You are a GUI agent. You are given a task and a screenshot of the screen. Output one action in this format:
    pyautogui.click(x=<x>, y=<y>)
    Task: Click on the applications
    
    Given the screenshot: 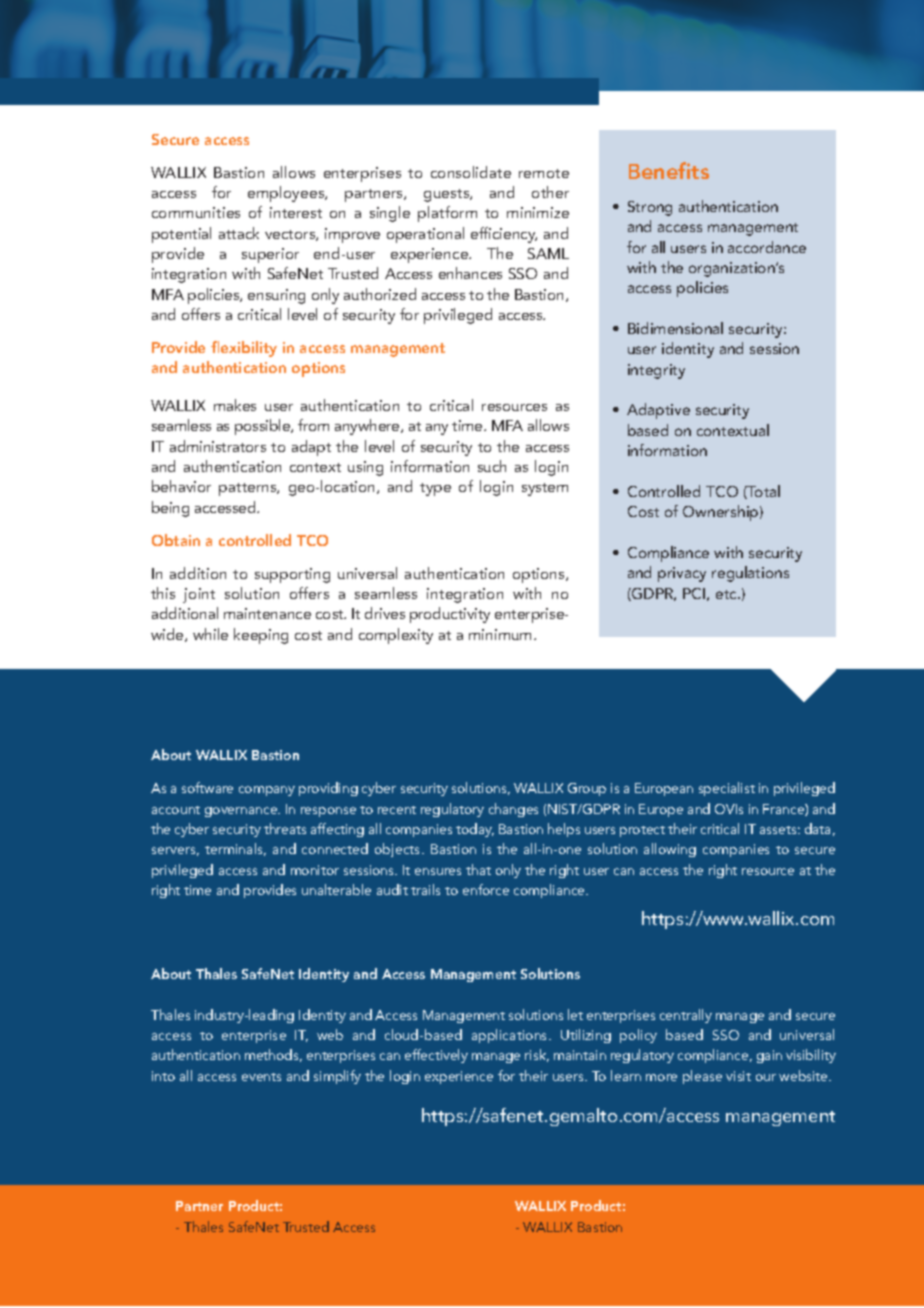 What is the action you would take?
    pyautogui.click(x=511, y=1036)
